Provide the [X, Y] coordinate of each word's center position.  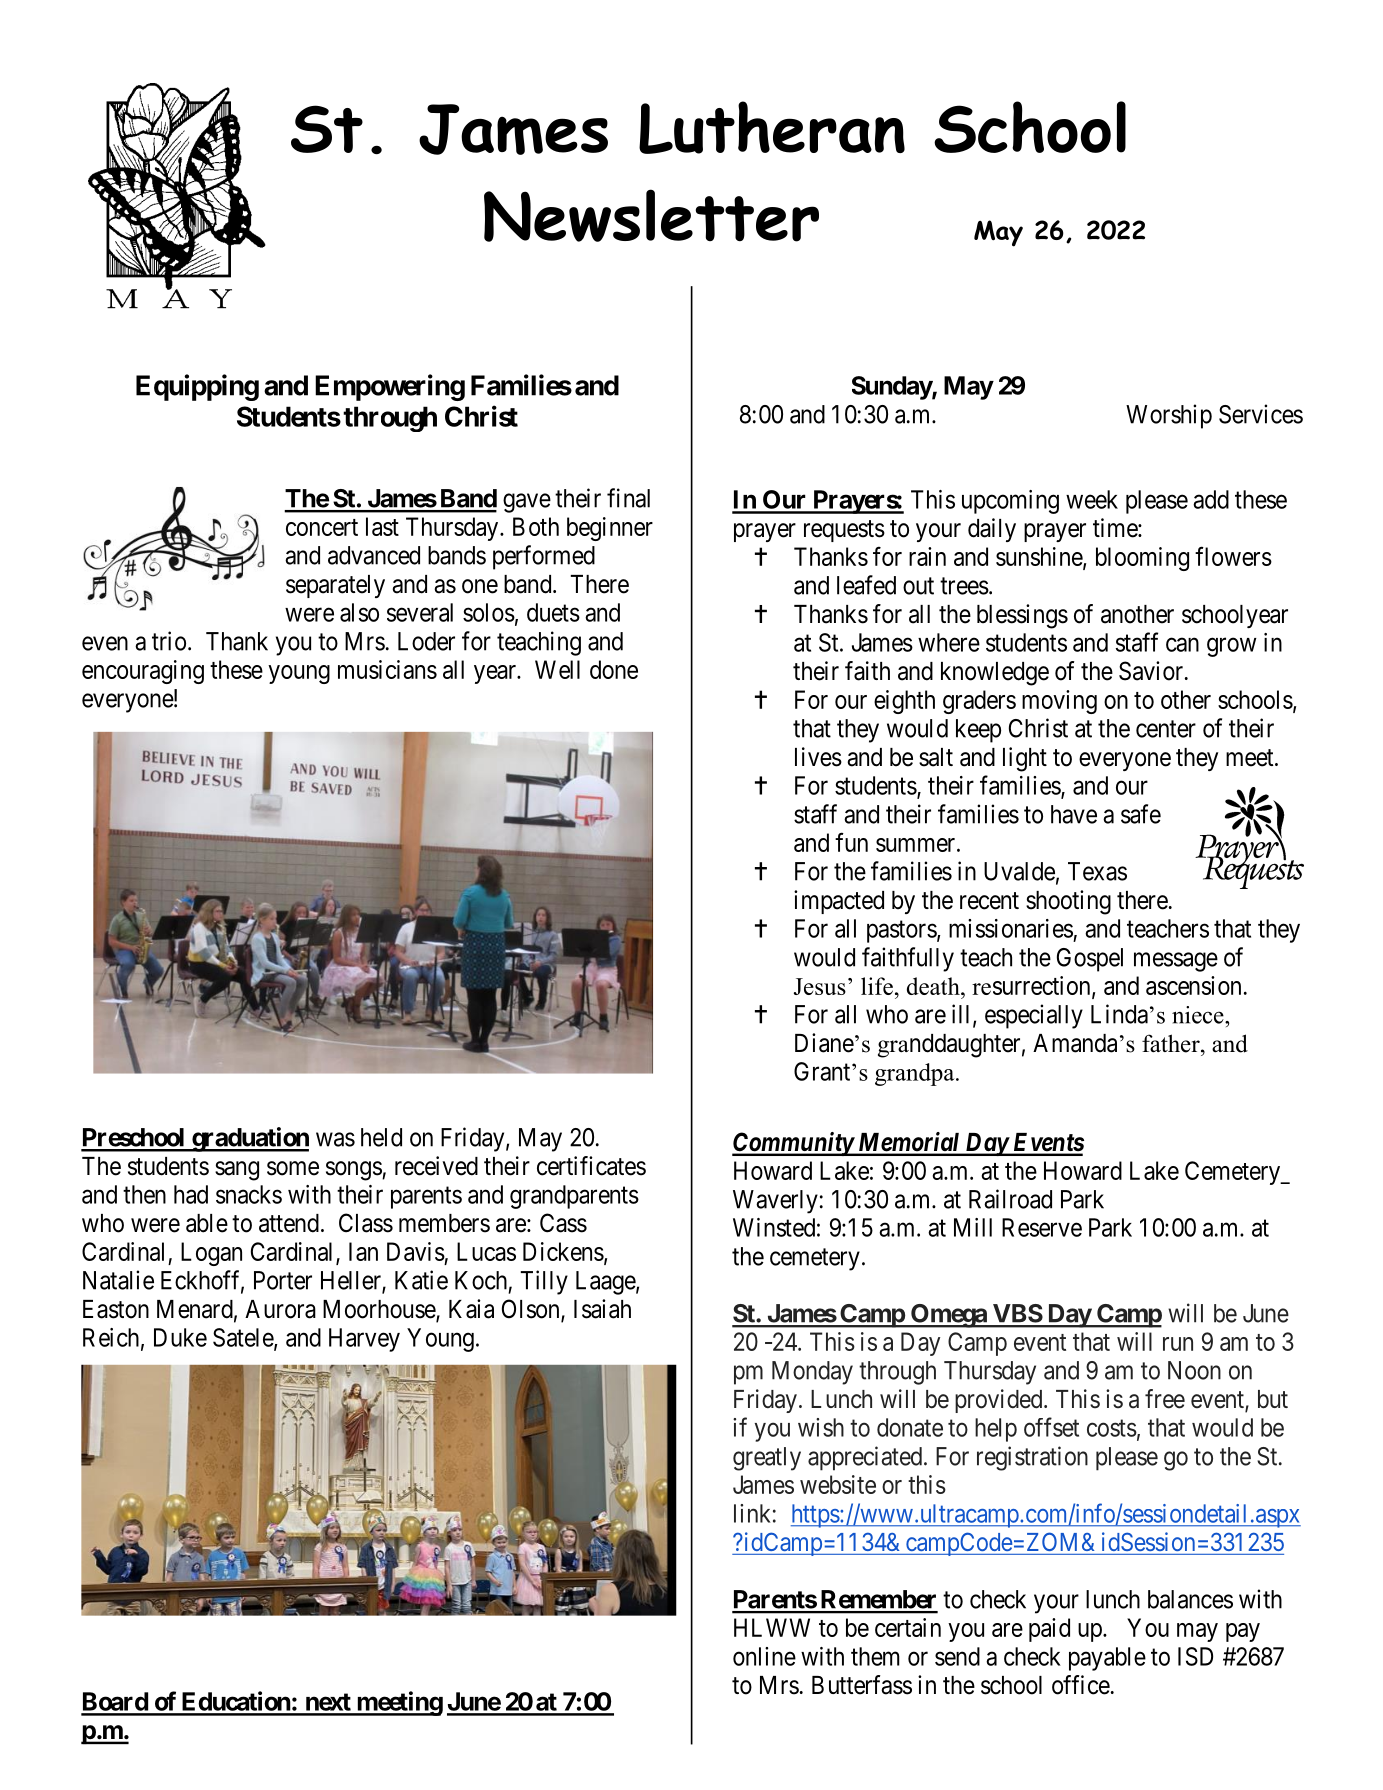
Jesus [820, 986]
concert [322, 527]
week [1092, 499]
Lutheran [772, 127]
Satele [244, 1338]
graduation [249, 1139]
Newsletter [651, 215]
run [1178, 1344]
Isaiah [602, 1309]
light [1025, 759]
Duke [180, 1337]
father [1172, 1043]
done [614, 669]
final [628, 498]
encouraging [143, 672]
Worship [1169, 416]
